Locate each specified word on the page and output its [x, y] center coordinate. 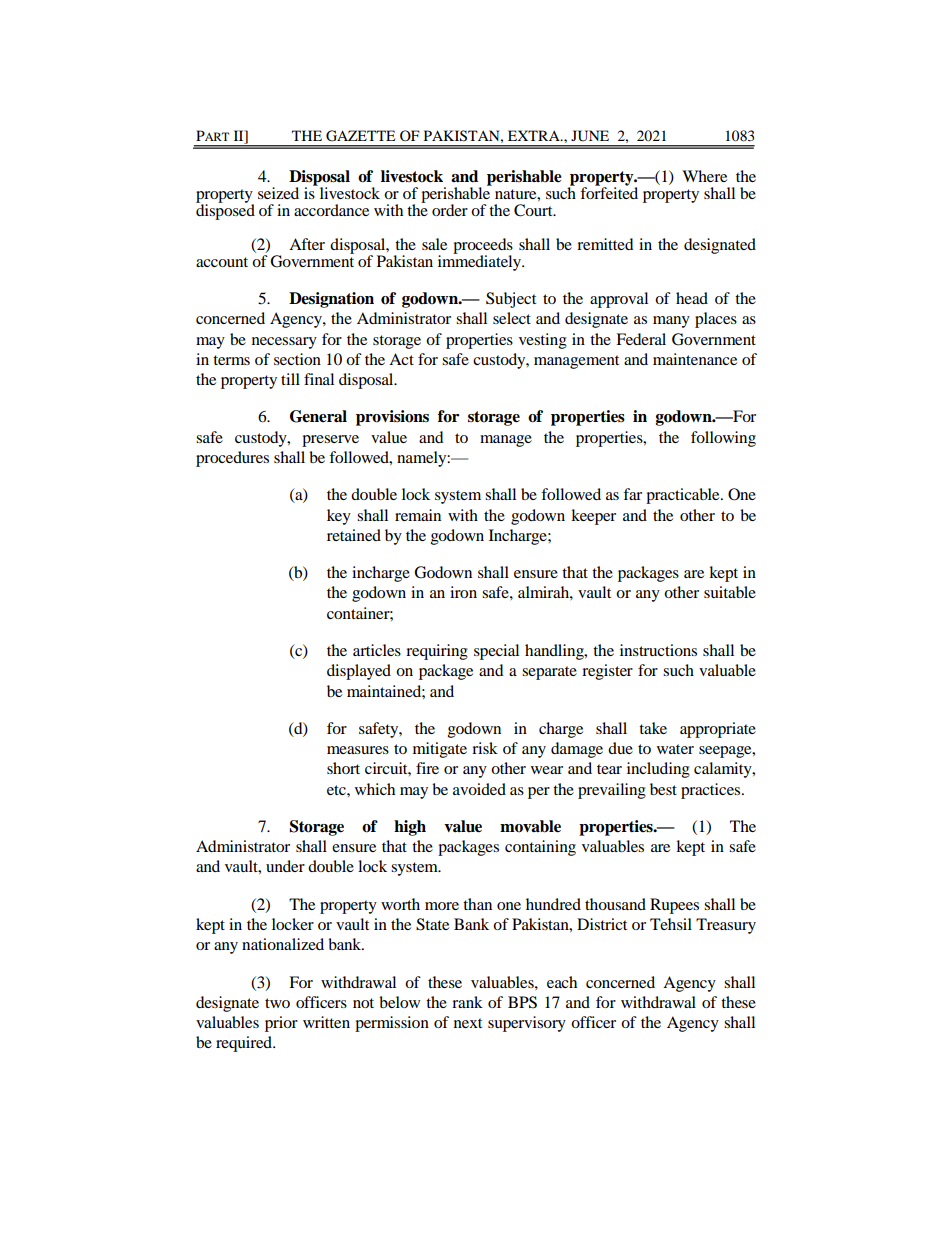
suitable [730, 592]
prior [281, 1024]
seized [278, 193]
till [290, 379]
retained [354, 535]
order [450, 210]
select [512, 318]
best [663, 789]
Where [704, 176]
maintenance [695, 359]
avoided [479, 789]
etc [337, 790]
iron [463, 592]
